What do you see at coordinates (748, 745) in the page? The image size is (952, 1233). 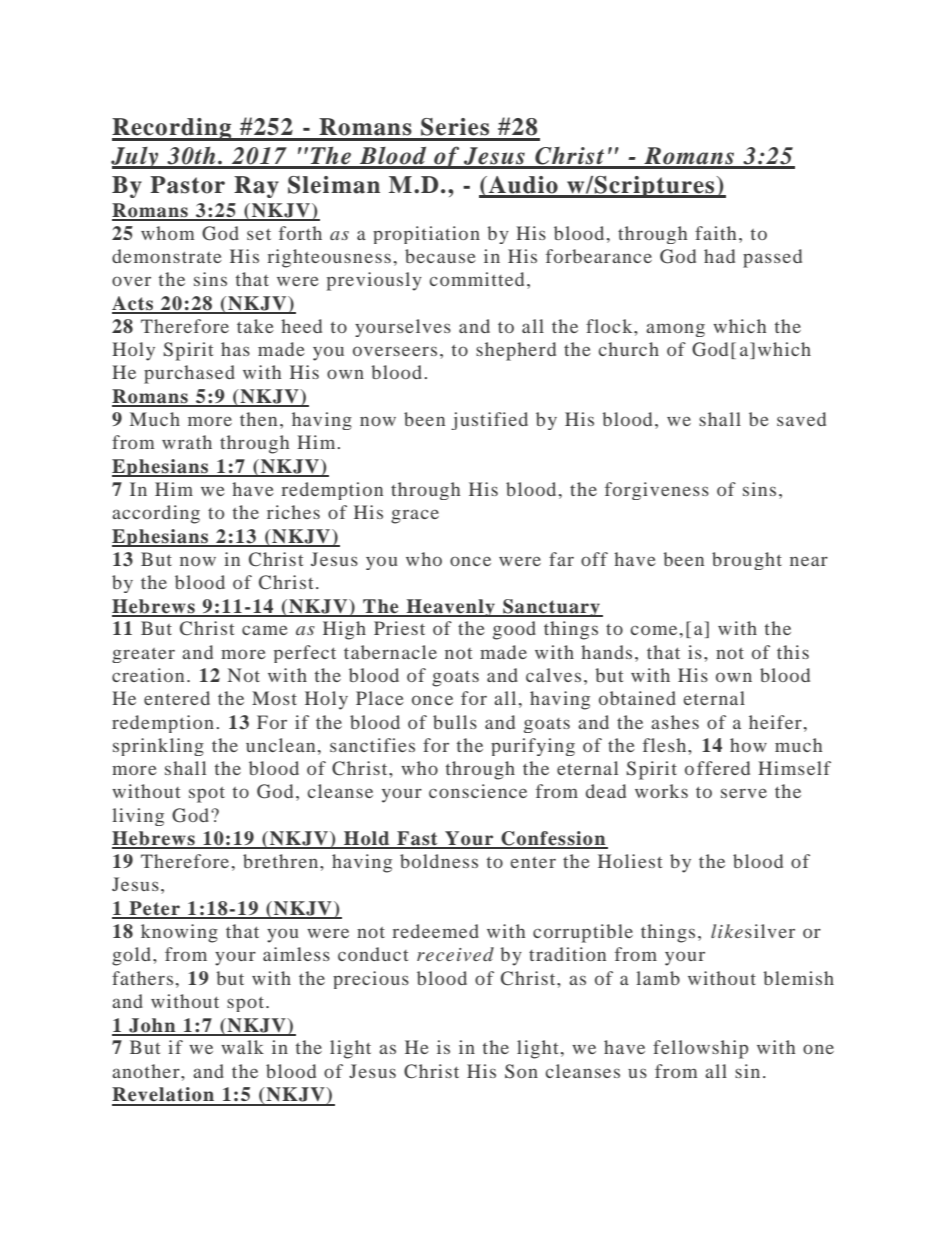 I see `how` at bounding box center [748, 745].
